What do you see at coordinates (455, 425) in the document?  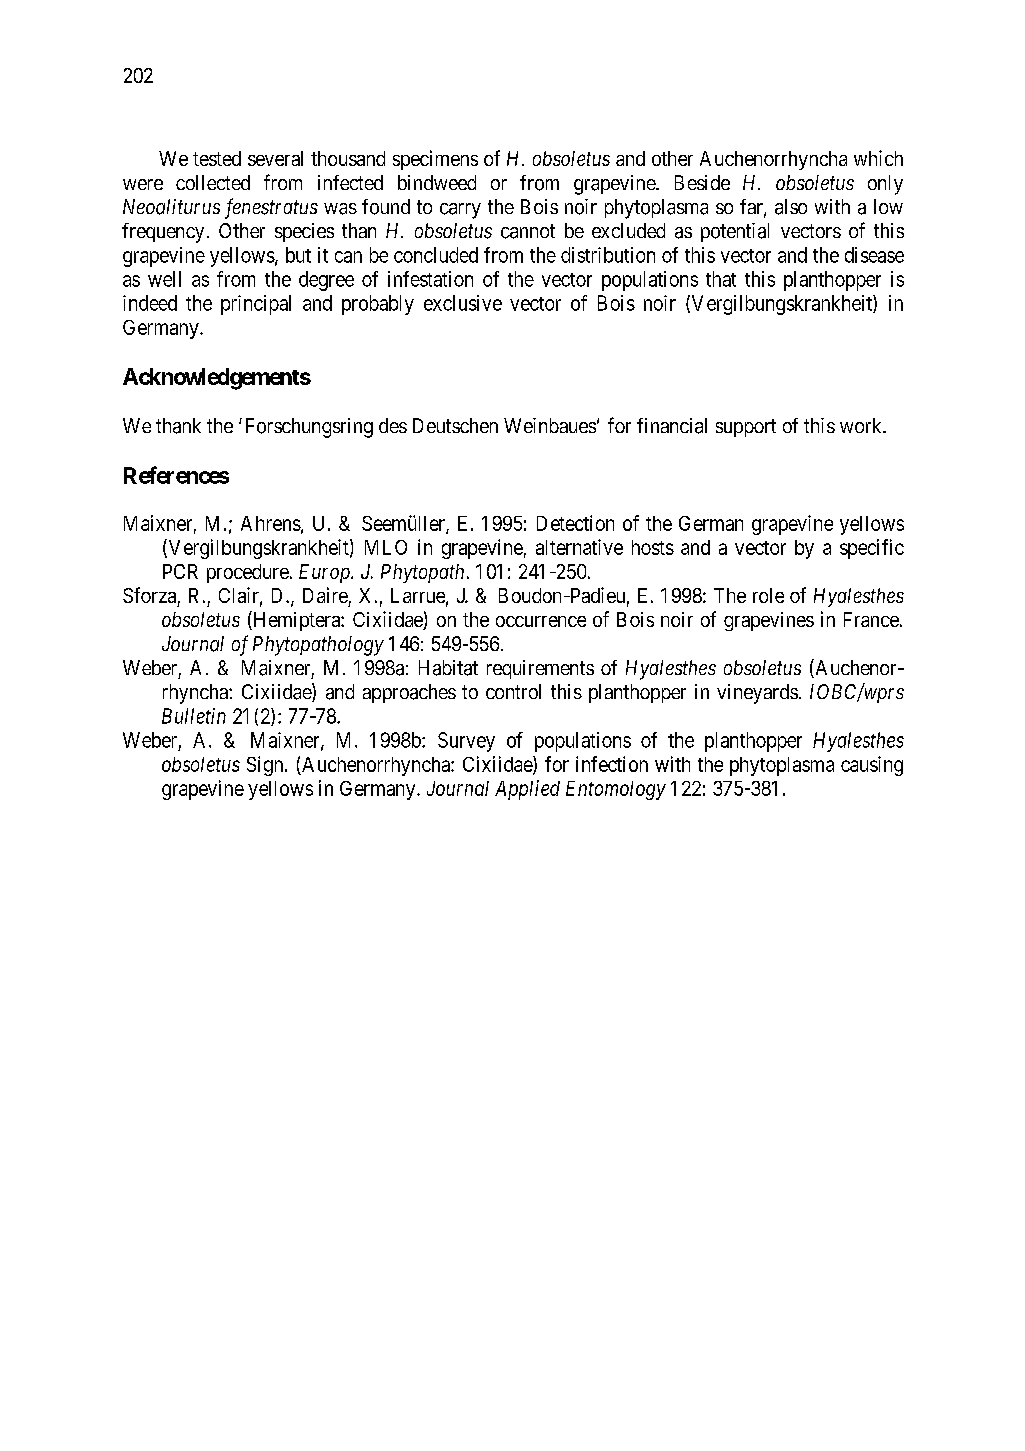 I see `Deutschen` at bounding box center [455, 425].
